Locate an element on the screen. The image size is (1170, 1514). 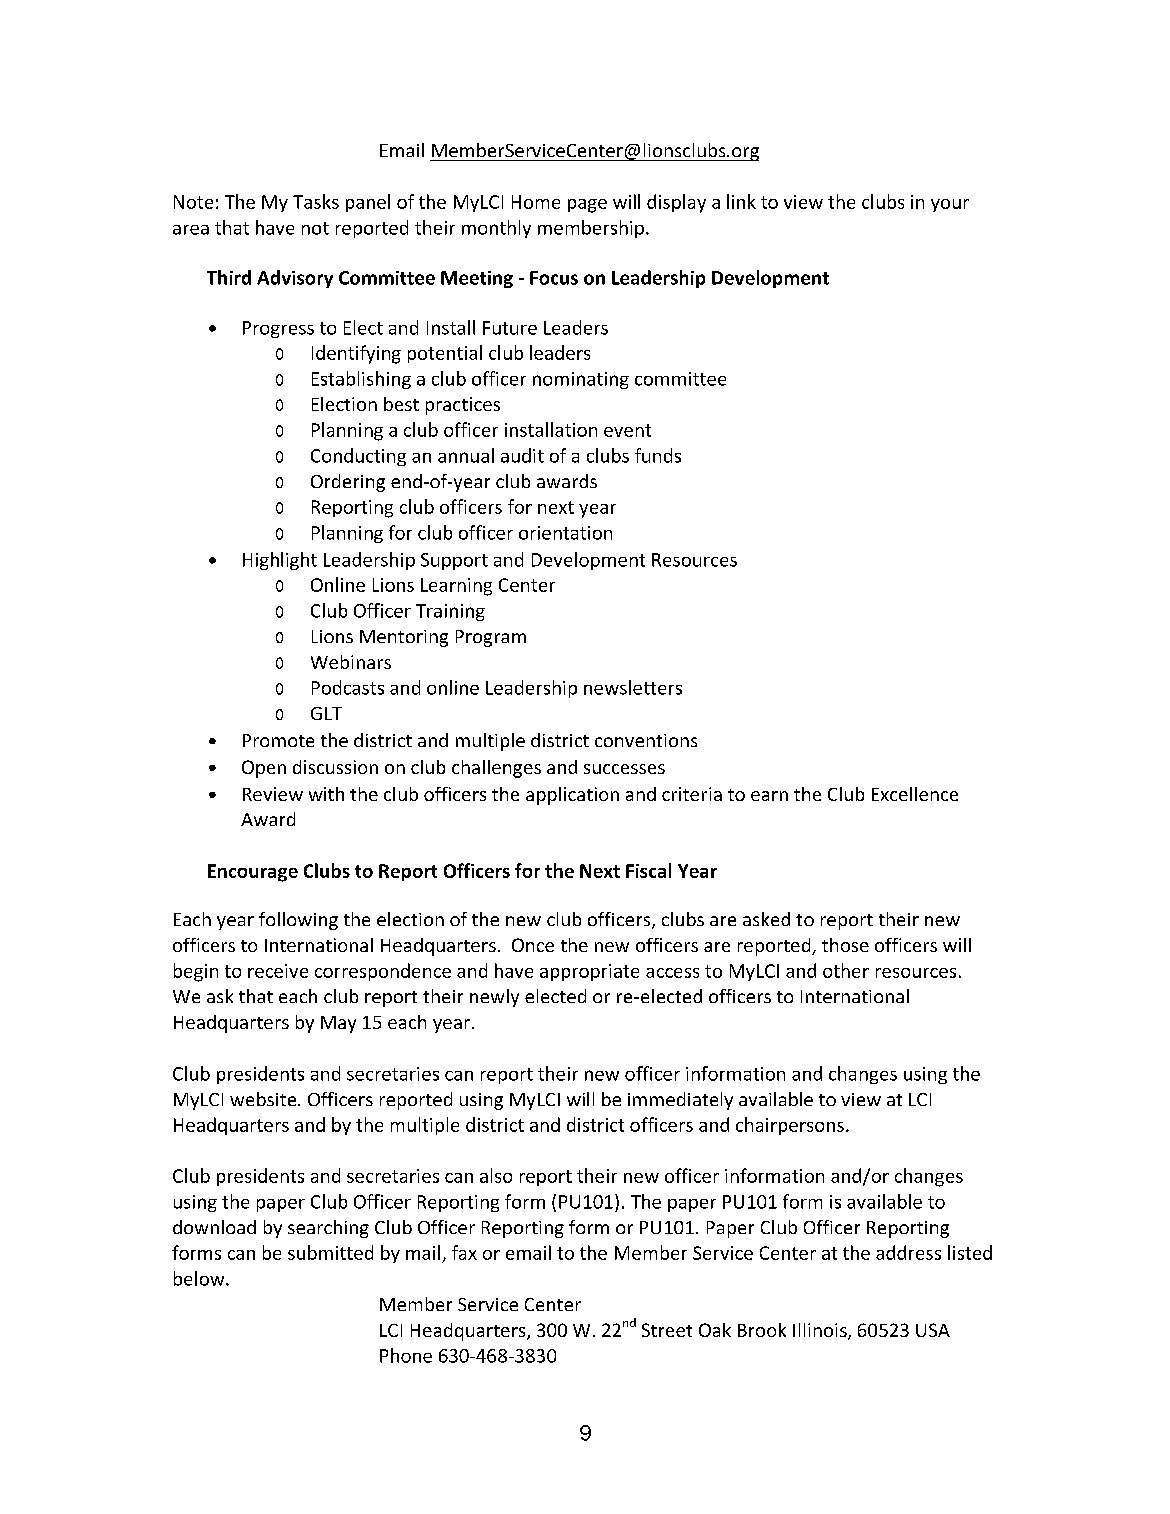
appropriate is located at coordinates (589, 972).
